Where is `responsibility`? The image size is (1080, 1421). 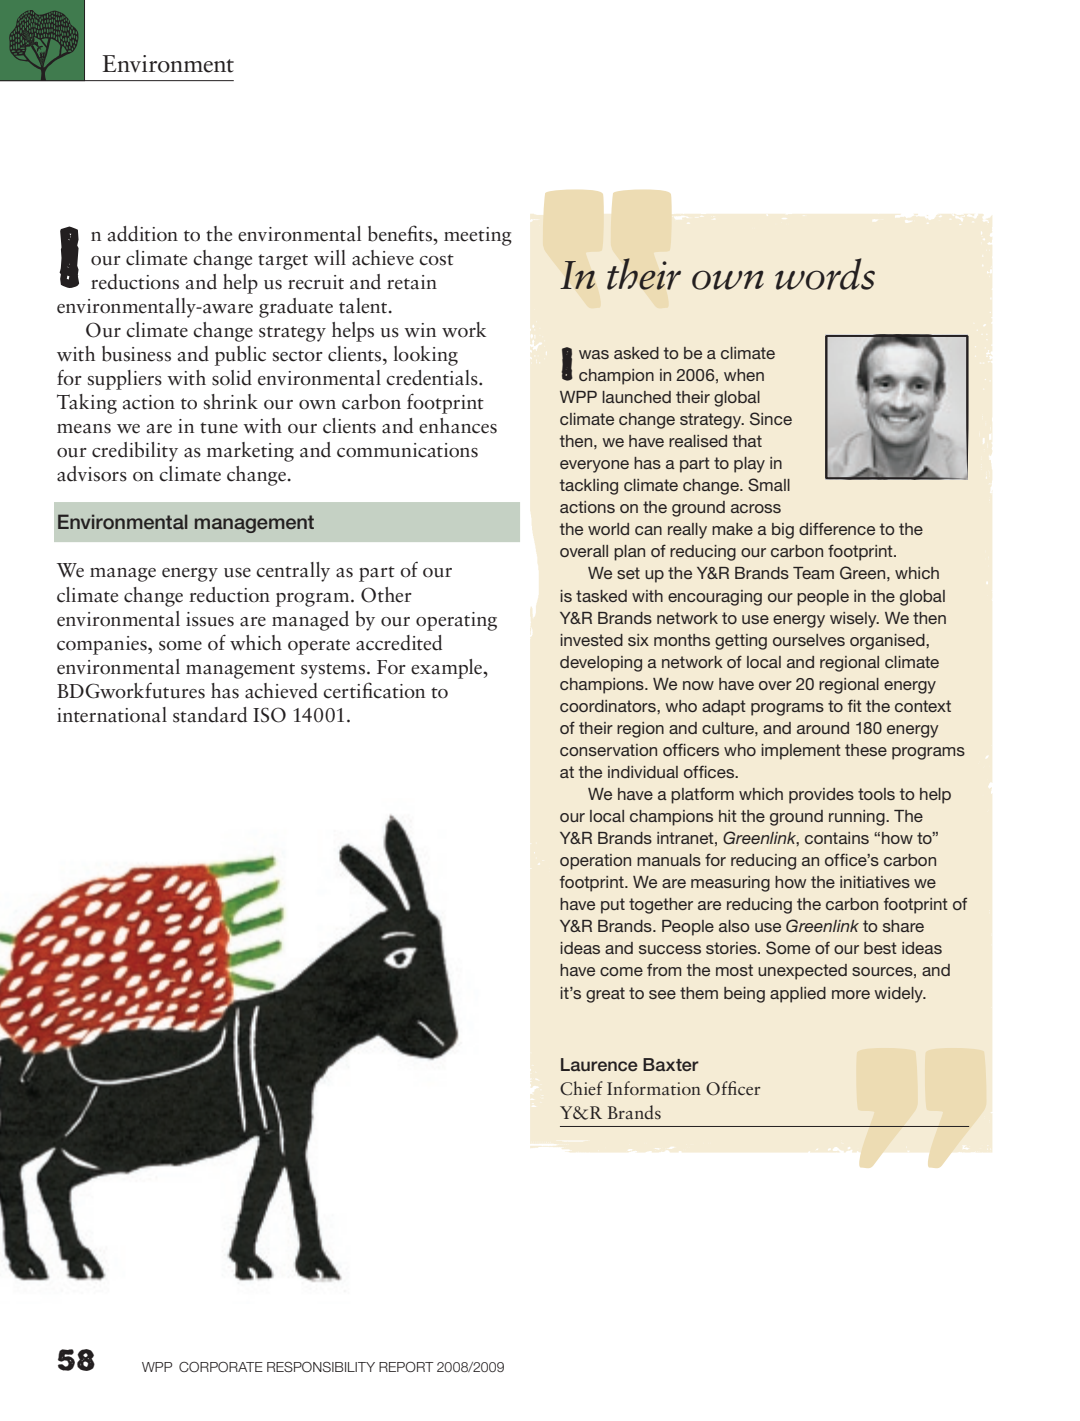 responsibility is located at coordinates (321, 1366).
